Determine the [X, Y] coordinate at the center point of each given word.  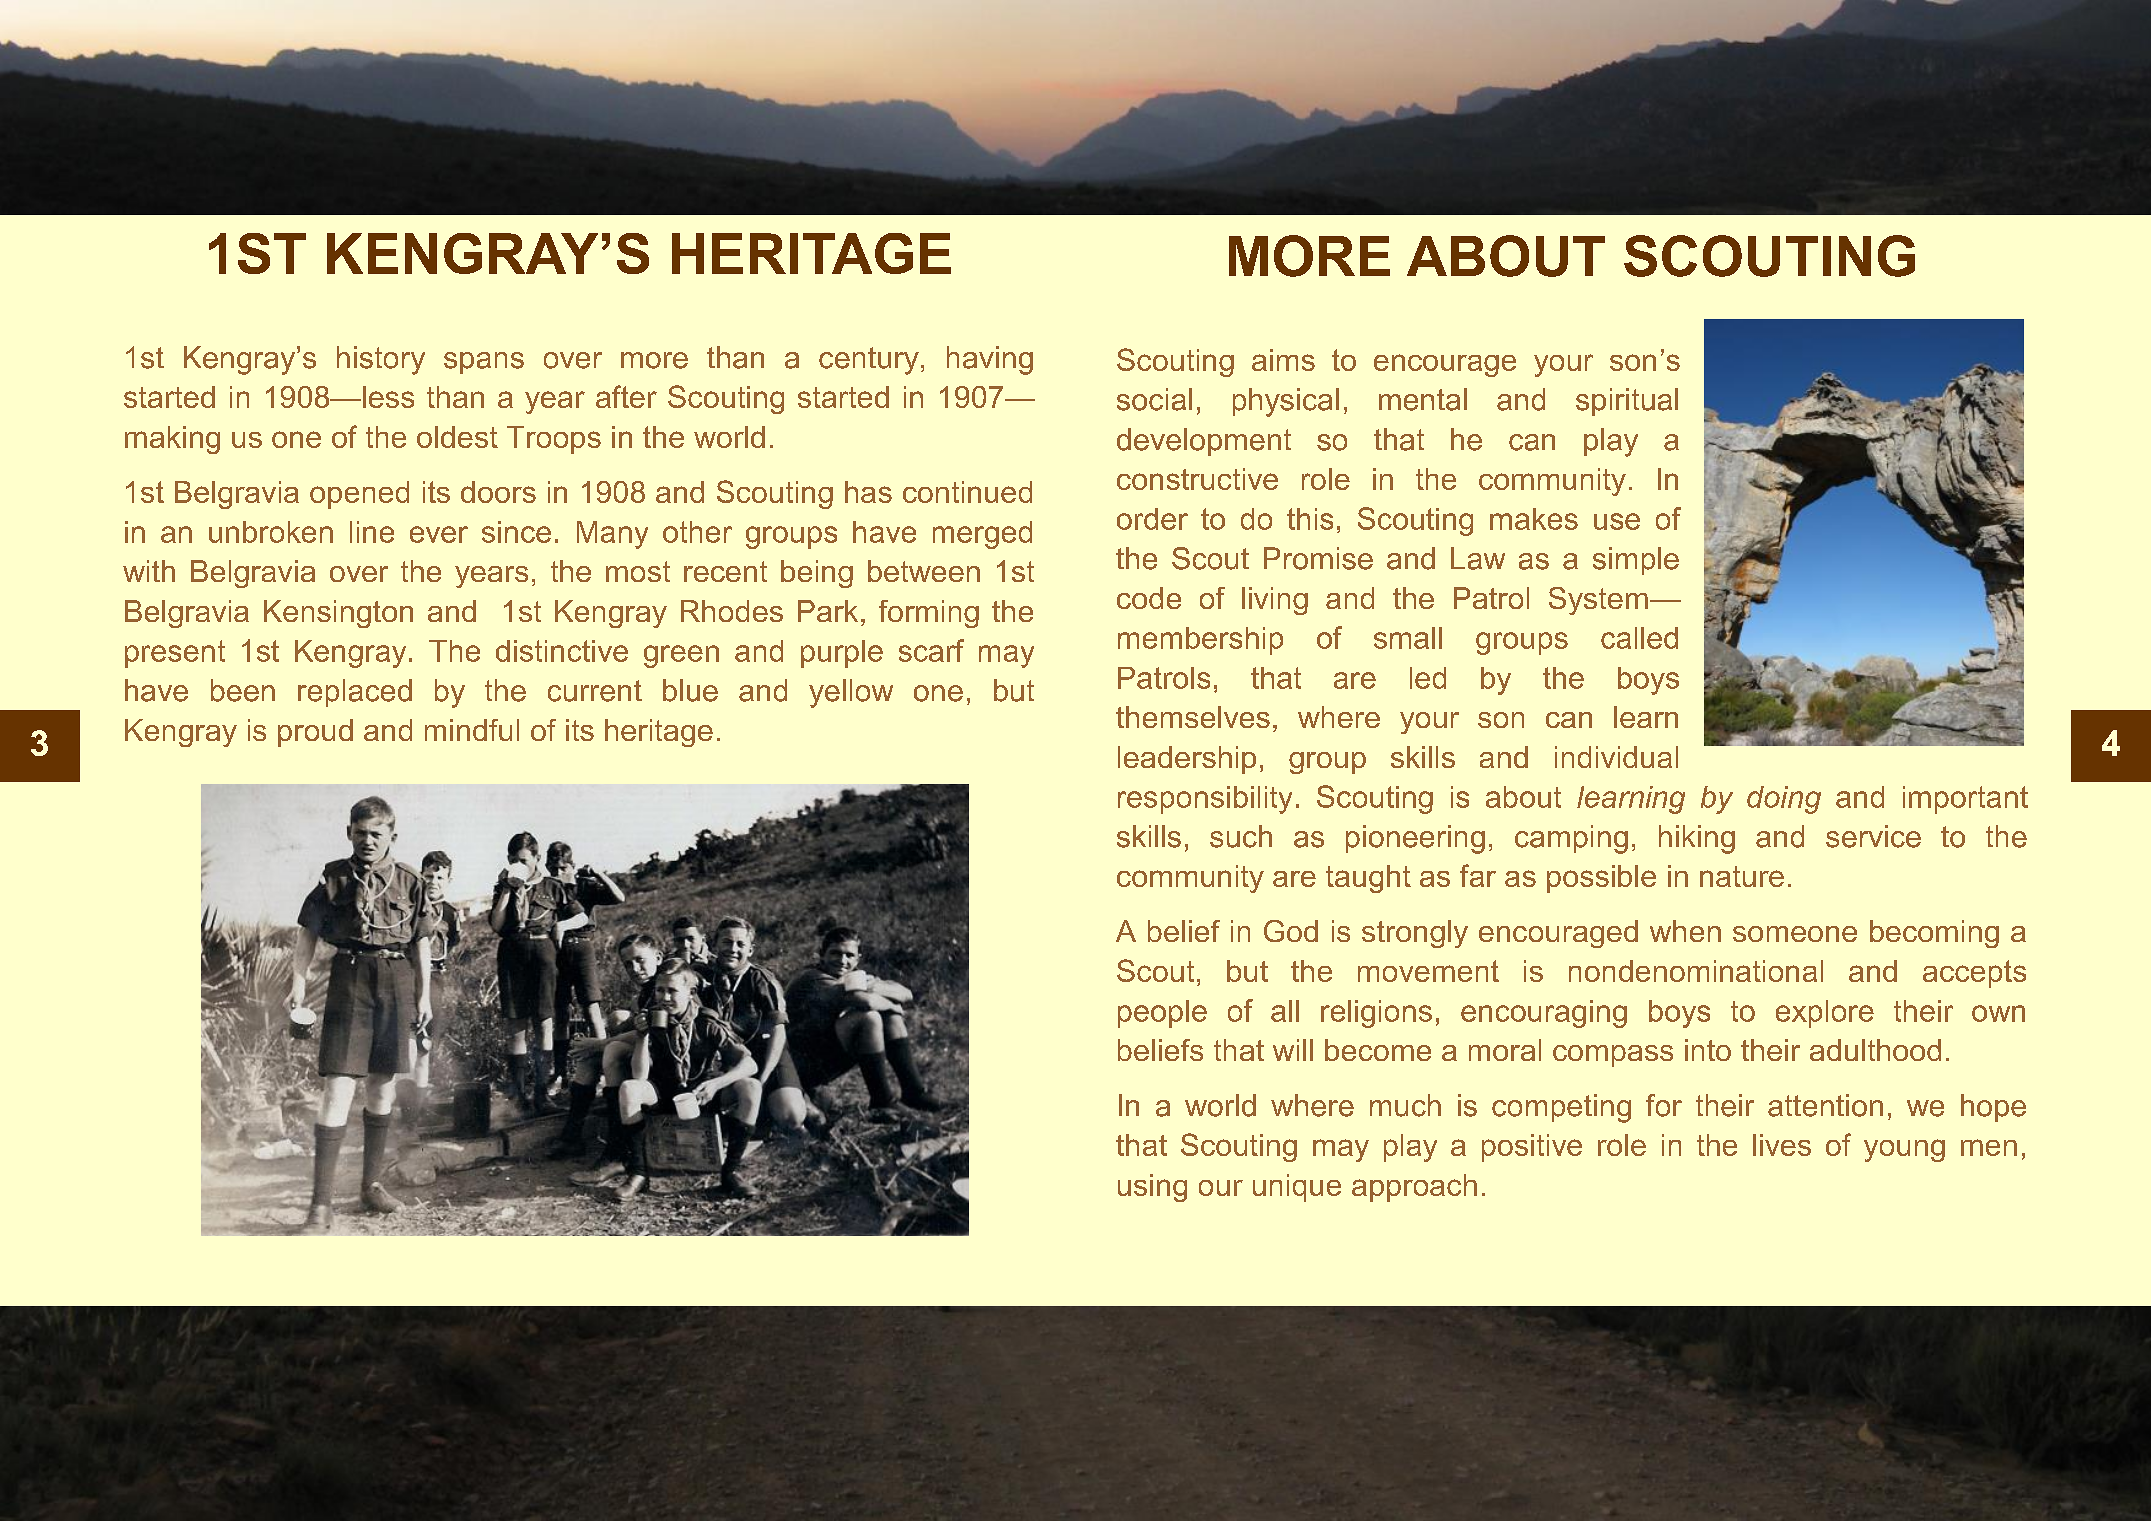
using [1152, 1188]
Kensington [338, 614]
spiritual [1627, 402]
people [1162, 1014]
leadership [1187, 760]
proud [315, 733]
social [1154, 399]
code [1149, 598]
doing [1784, 800]
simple [1636, 561]
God [1291, 931]
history [381, 360]
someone [1795, 934]
